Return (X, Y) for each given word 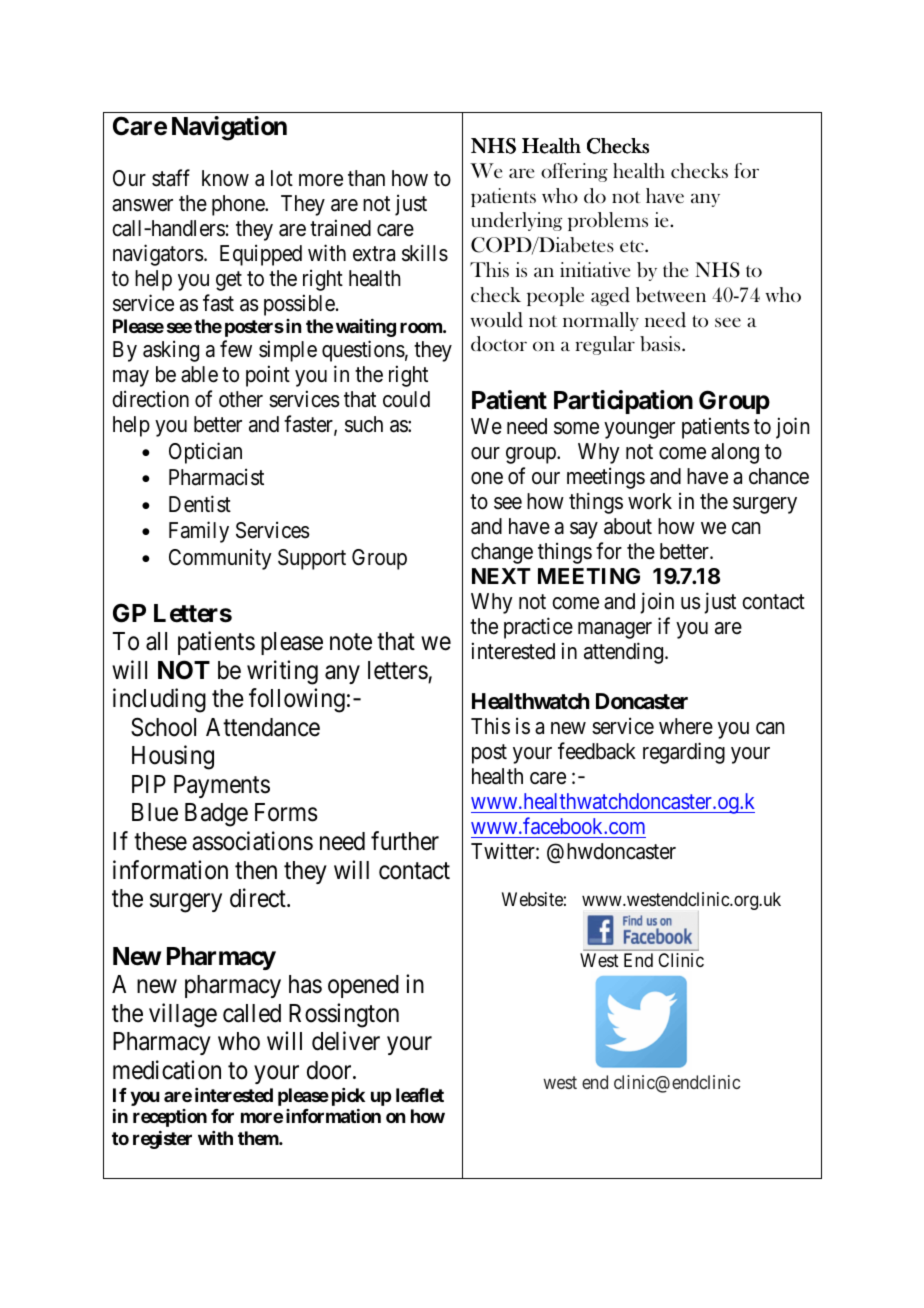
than (366, 178)
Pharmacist (216, 477)
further (405, 841)
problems (608, 221)
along (735, 453)
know (225, 178)
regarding (684, 753)
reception (170, 1118)
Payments (222, 786)
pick (348, 1097)
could (406, 399)
